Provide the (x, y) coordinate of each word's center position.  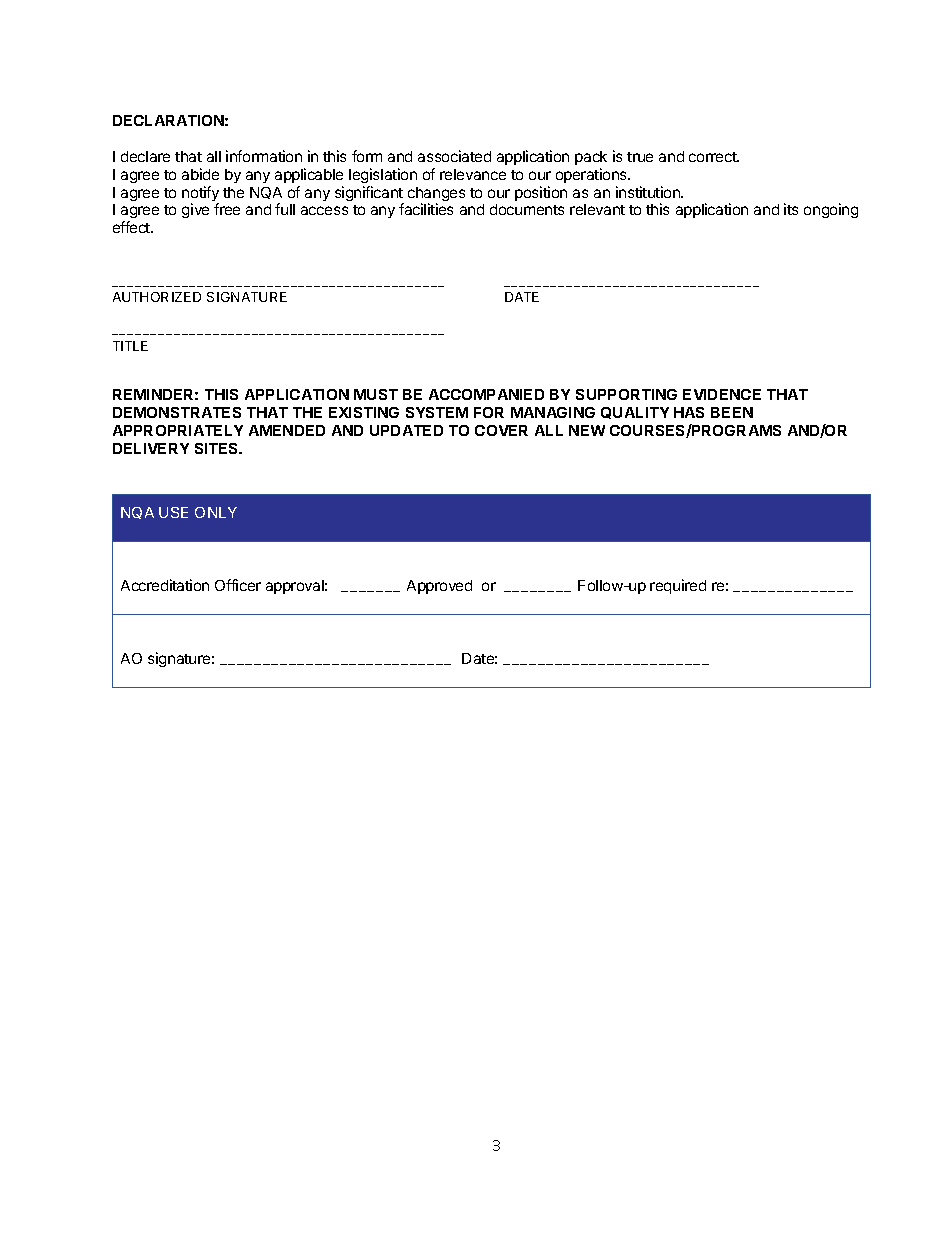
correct (714, 157)
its (791, 209)
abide (200, 174)
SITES (218, 448)
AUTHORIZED (157, 297)
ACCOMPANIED (486, 394)
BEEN (732, 412)
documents (527, 209)
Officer (238, 585)
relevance (473, 174)
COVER (501, 430)
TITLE (130, 346)
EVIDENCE (722, 394)
